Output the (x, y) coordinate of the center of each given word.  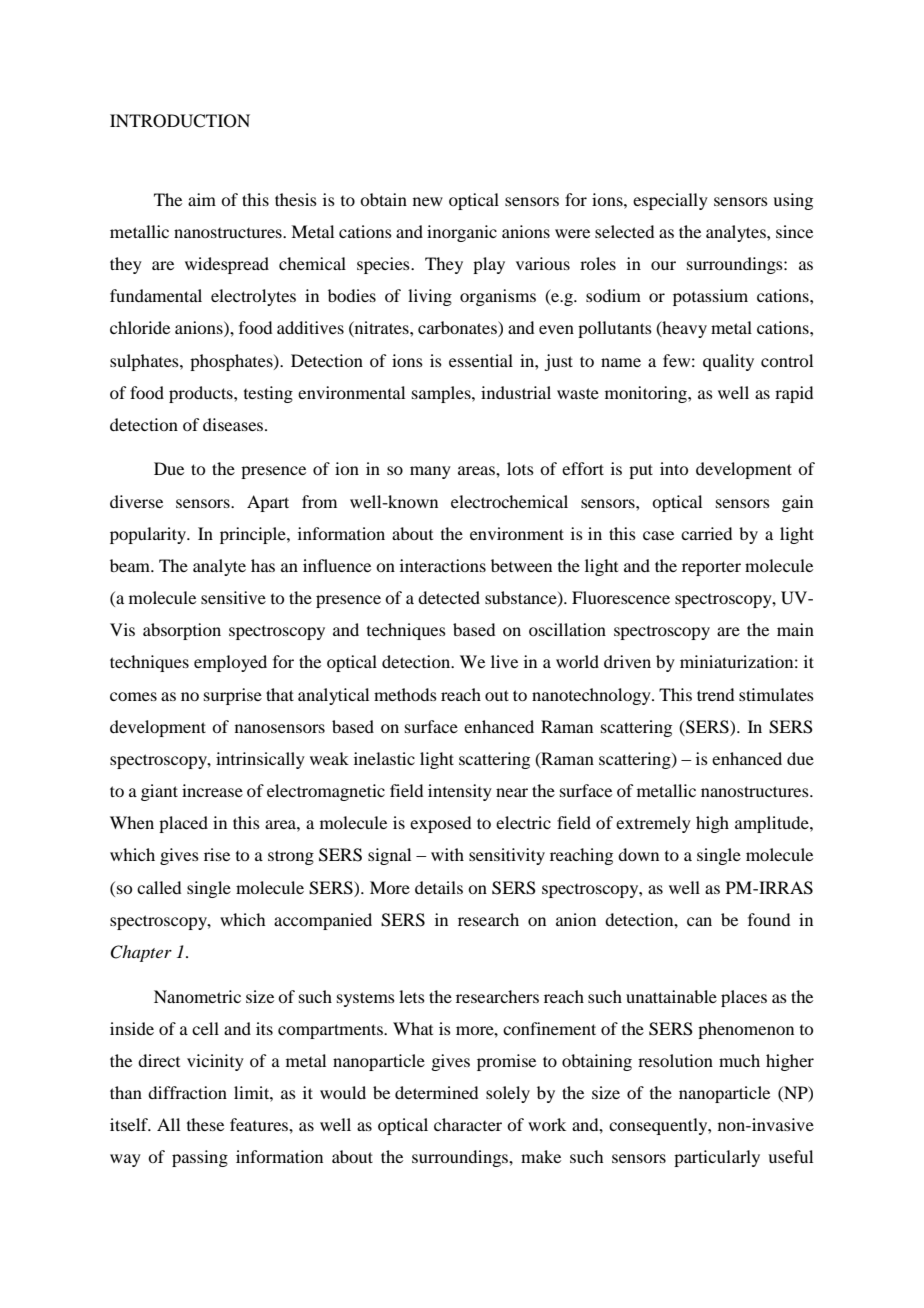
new (428, 201)
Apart (268, 503)
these (205, 1124)
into (674, 468)
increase (212, 790)
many (430, 472)
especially (670, 201)
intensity (460, 792)
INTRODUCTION (180, 121)
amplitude (773, 824)
